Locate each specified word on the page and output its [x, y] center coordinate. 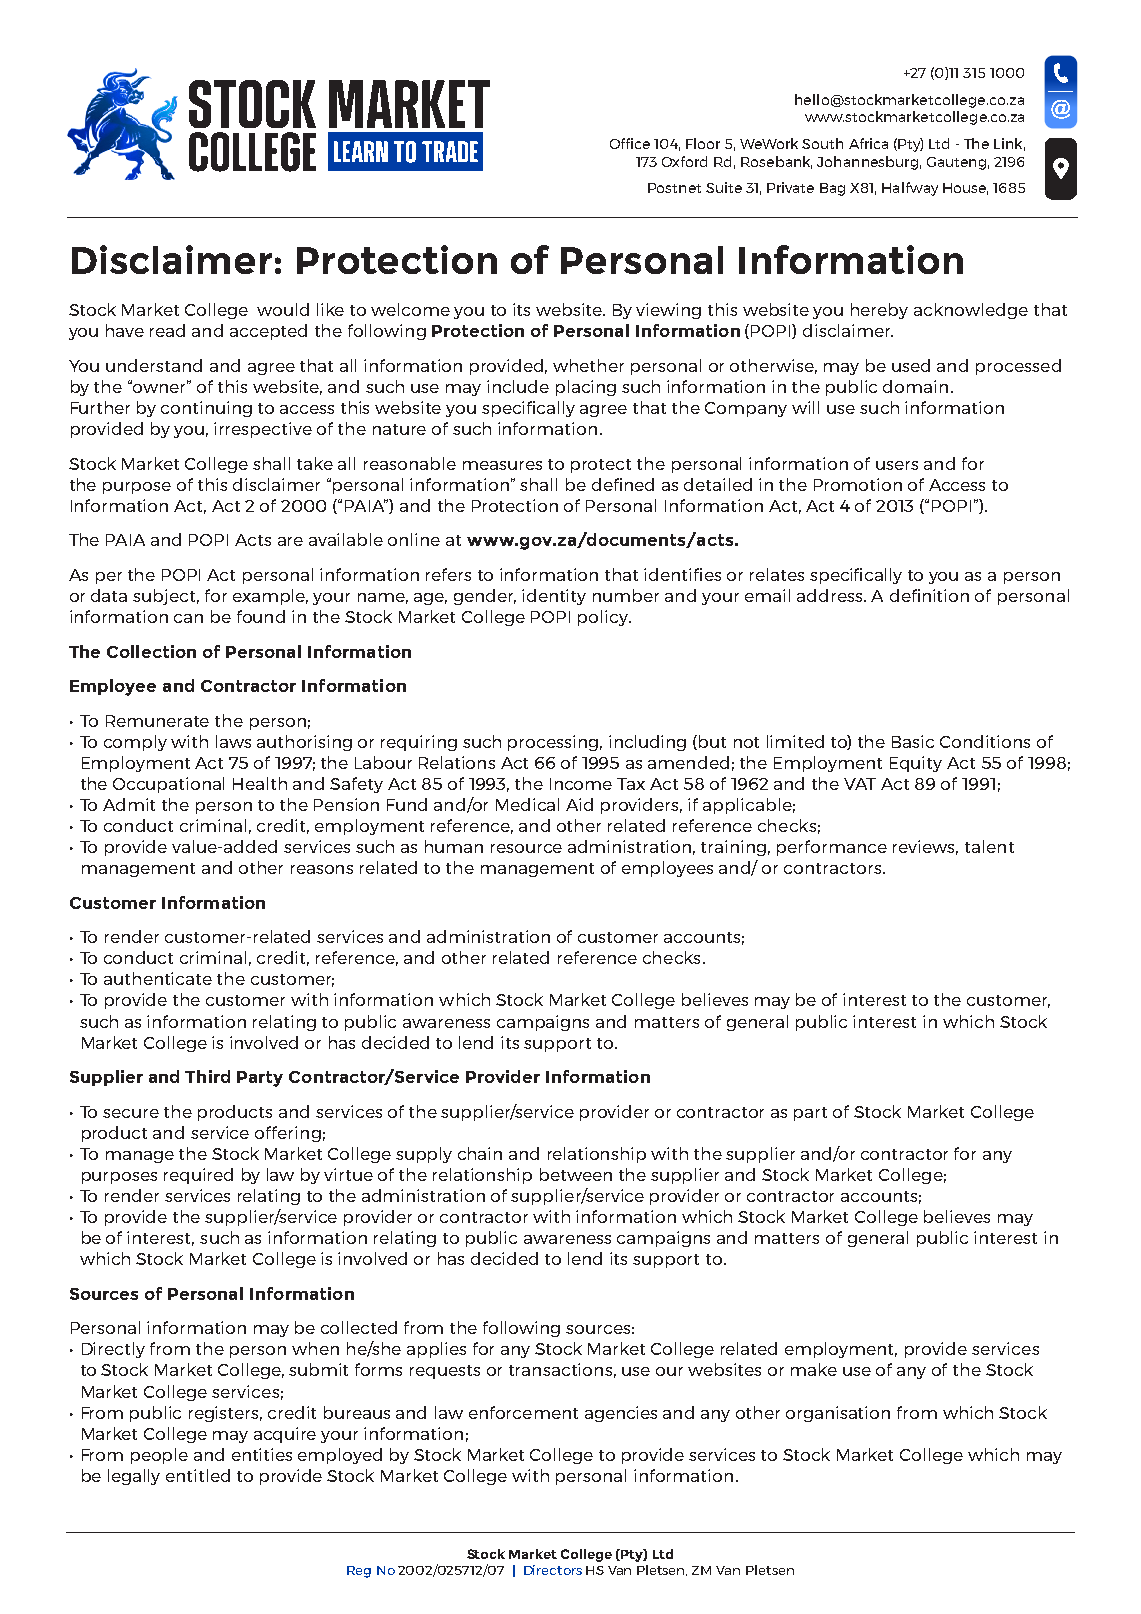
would [283, 309]
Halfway [910, 189]
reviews [925, 847]
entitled [198, 1475]
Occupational [168, 785]
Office [630, 143]
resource [526, 848]
